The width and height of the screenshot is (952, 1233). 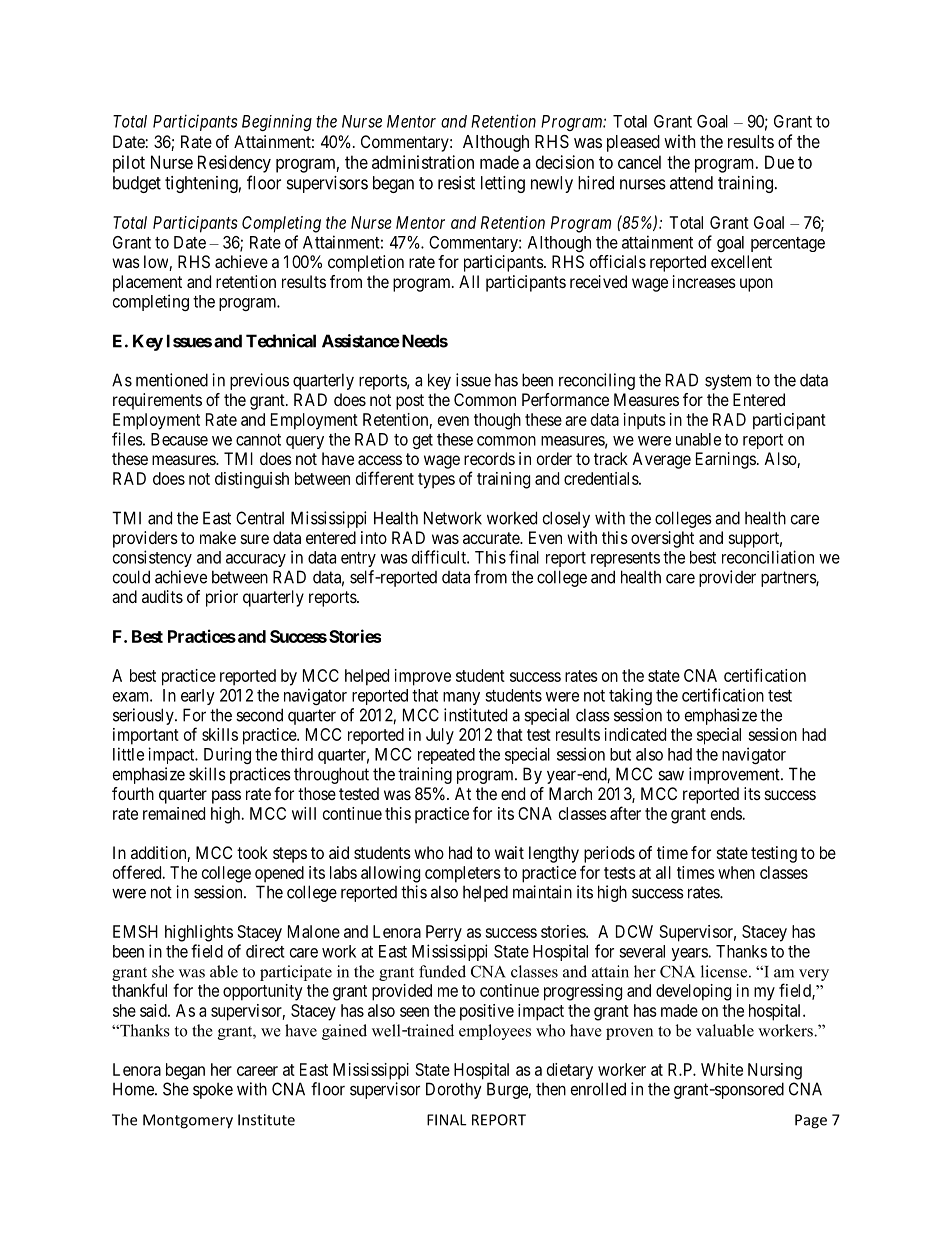 I want to click on types, so click(x=436, y=481).
